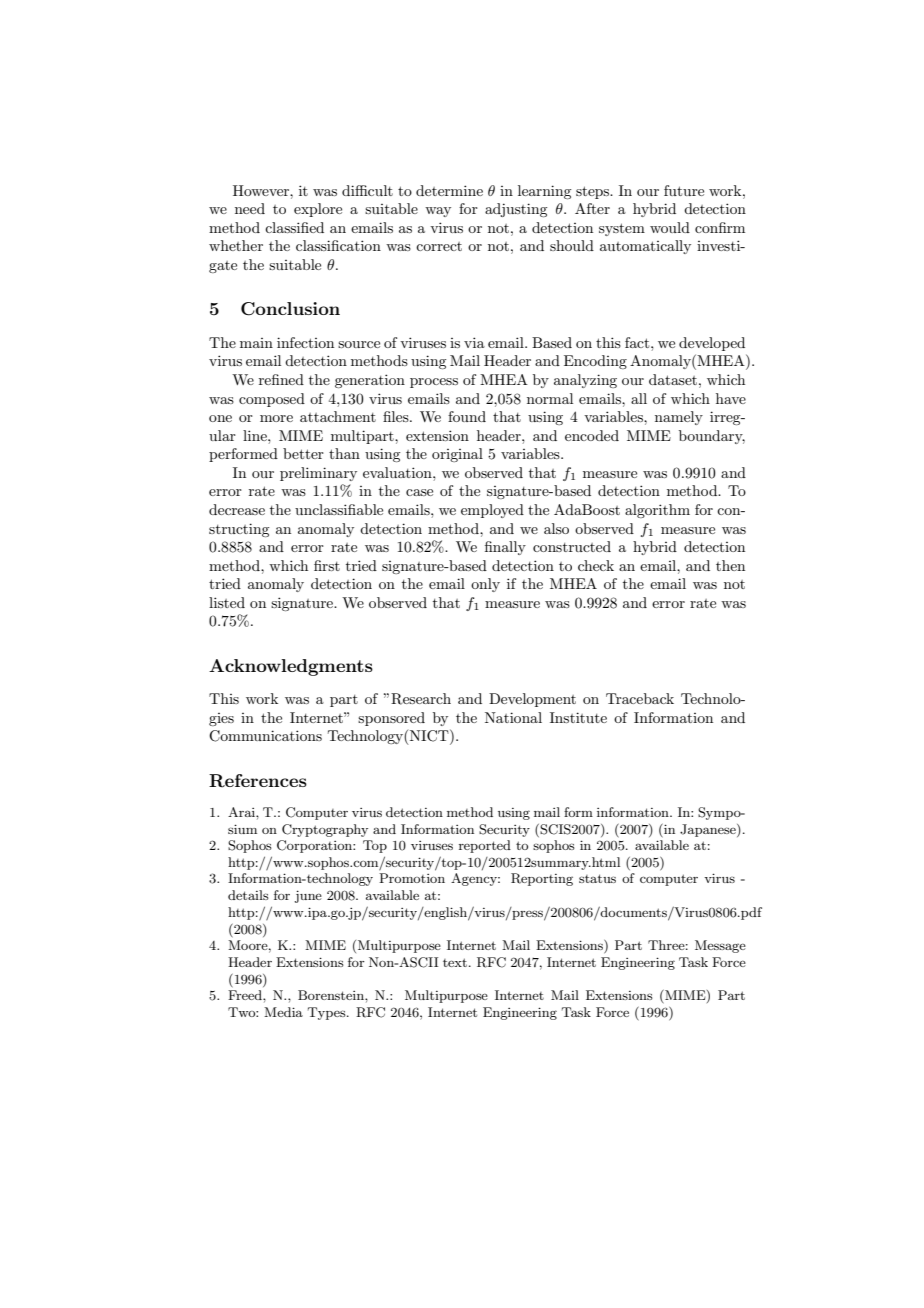  What do you see at coordinates (227, 602) in the screenshot?
I see `listed` at bounding box center [227, 602].
